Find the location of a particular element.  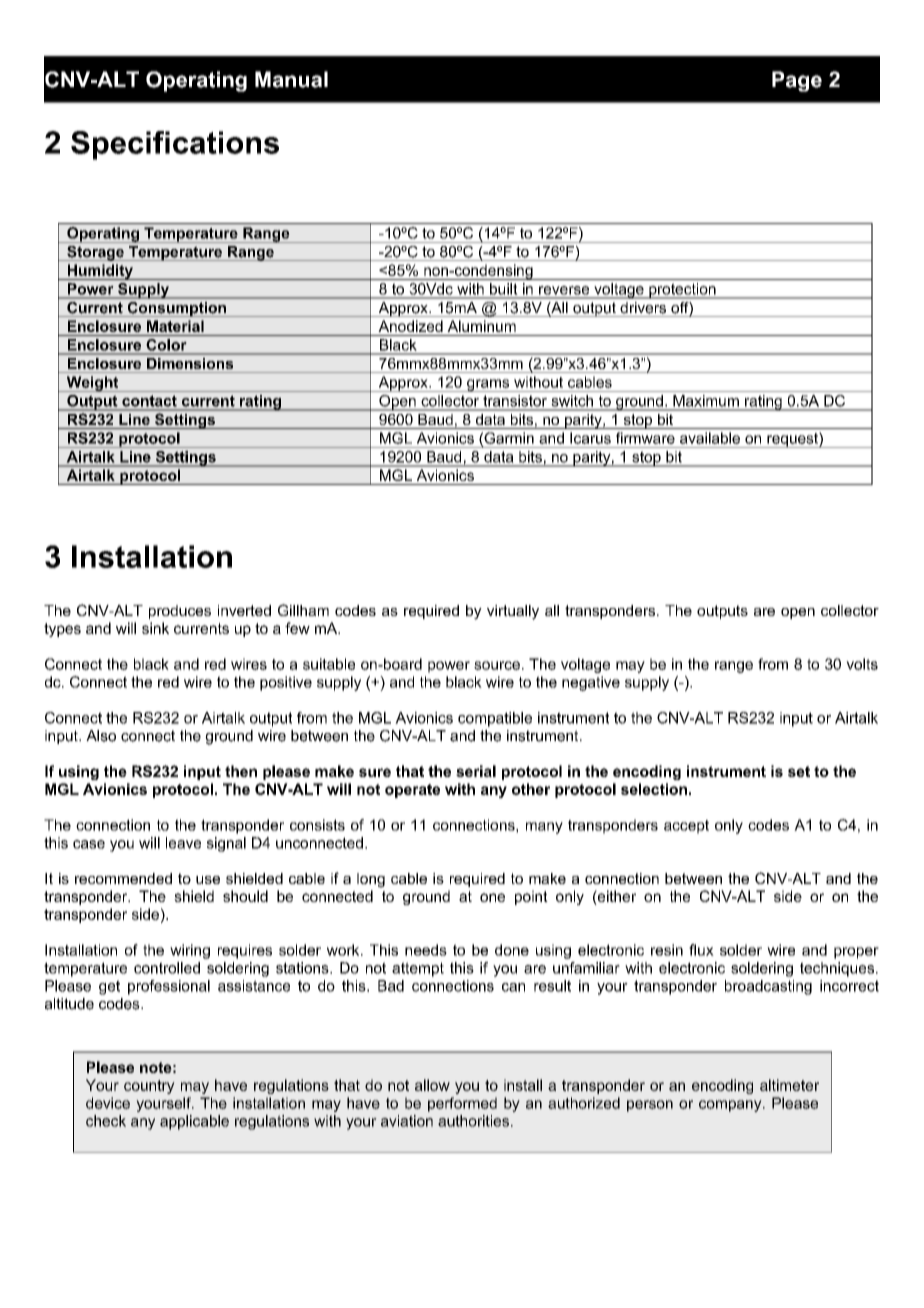

Manual is located at coordinates (291, 79).
